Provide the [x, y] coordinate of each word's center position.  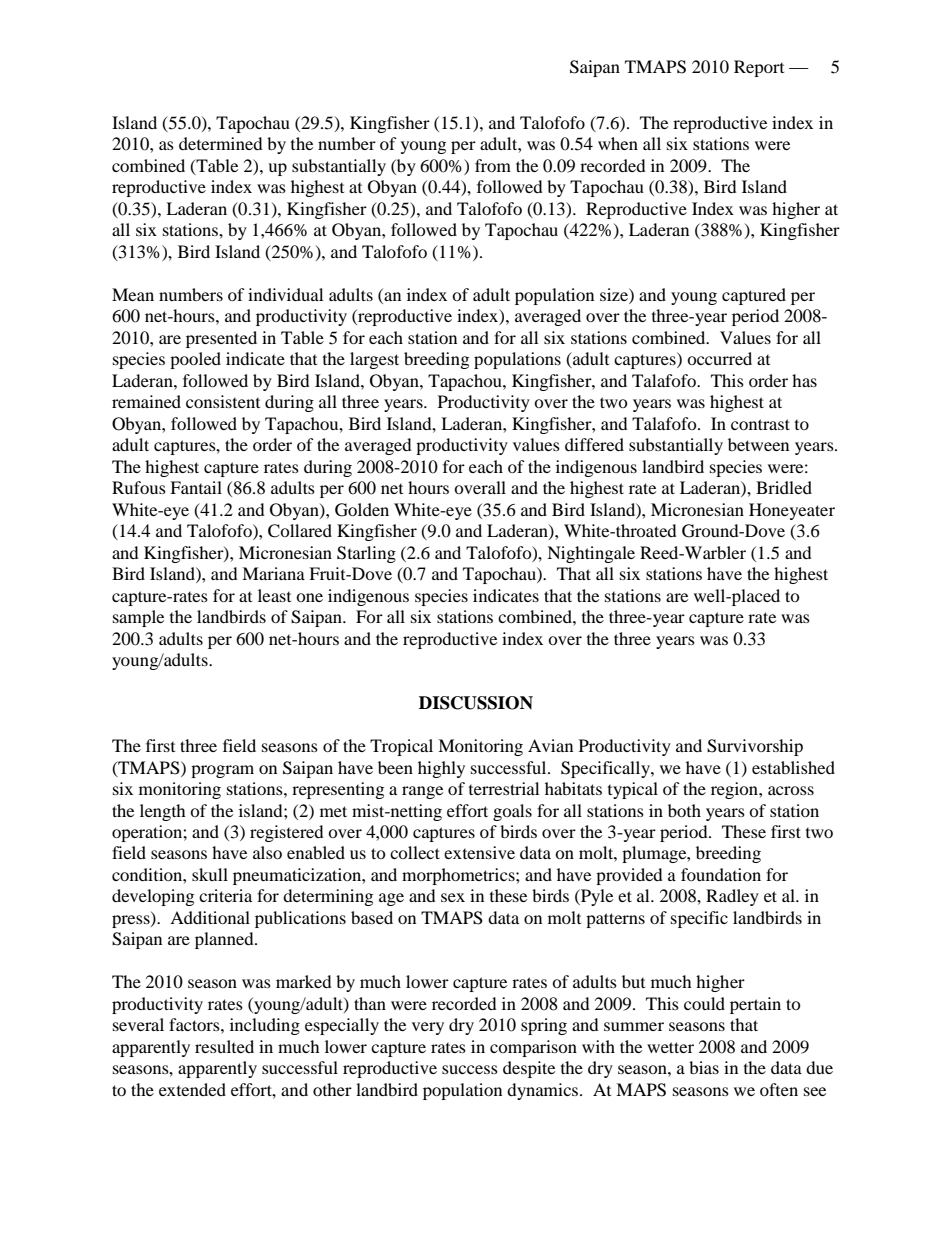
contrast [760, 424]
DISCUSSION [476, 703]
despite [529, 1069]
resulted [224, 1046]
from [493, 165]
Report [759, 68]
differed [594, 444]
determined [221, 143]
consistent [223, 401]
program [222, 771]
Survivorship [755, 747]
